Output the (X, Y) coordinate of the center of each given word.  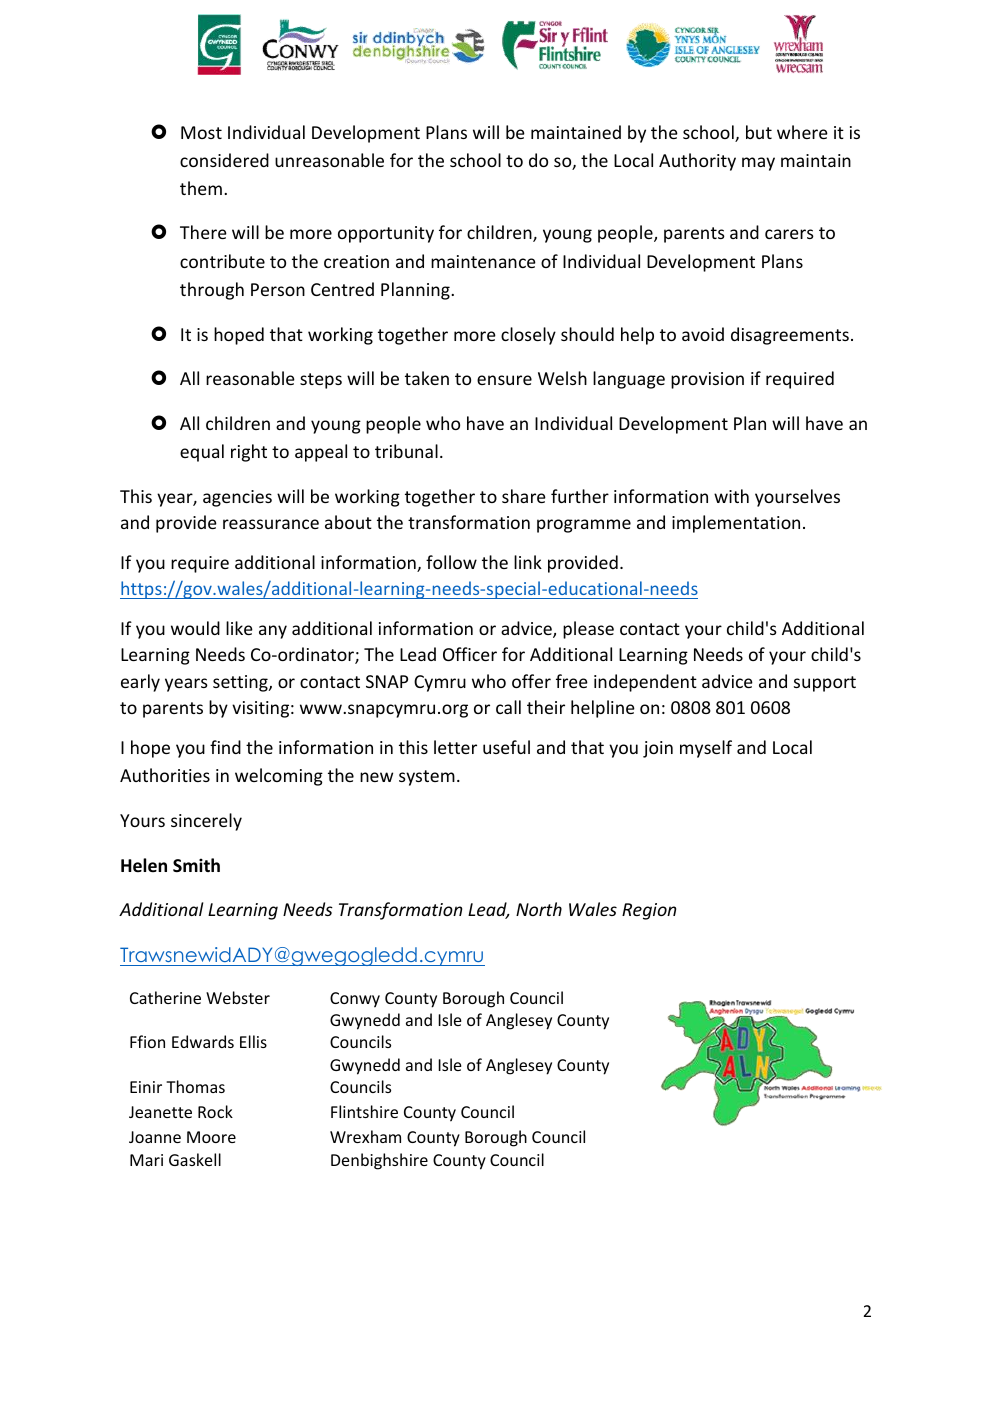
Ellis (253, 1041)
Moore (211, 1137)
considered (224, 160)
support (825, 684)
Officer (470, 654)
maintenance (483, 261)
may (758, 164)
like (239, 628)
